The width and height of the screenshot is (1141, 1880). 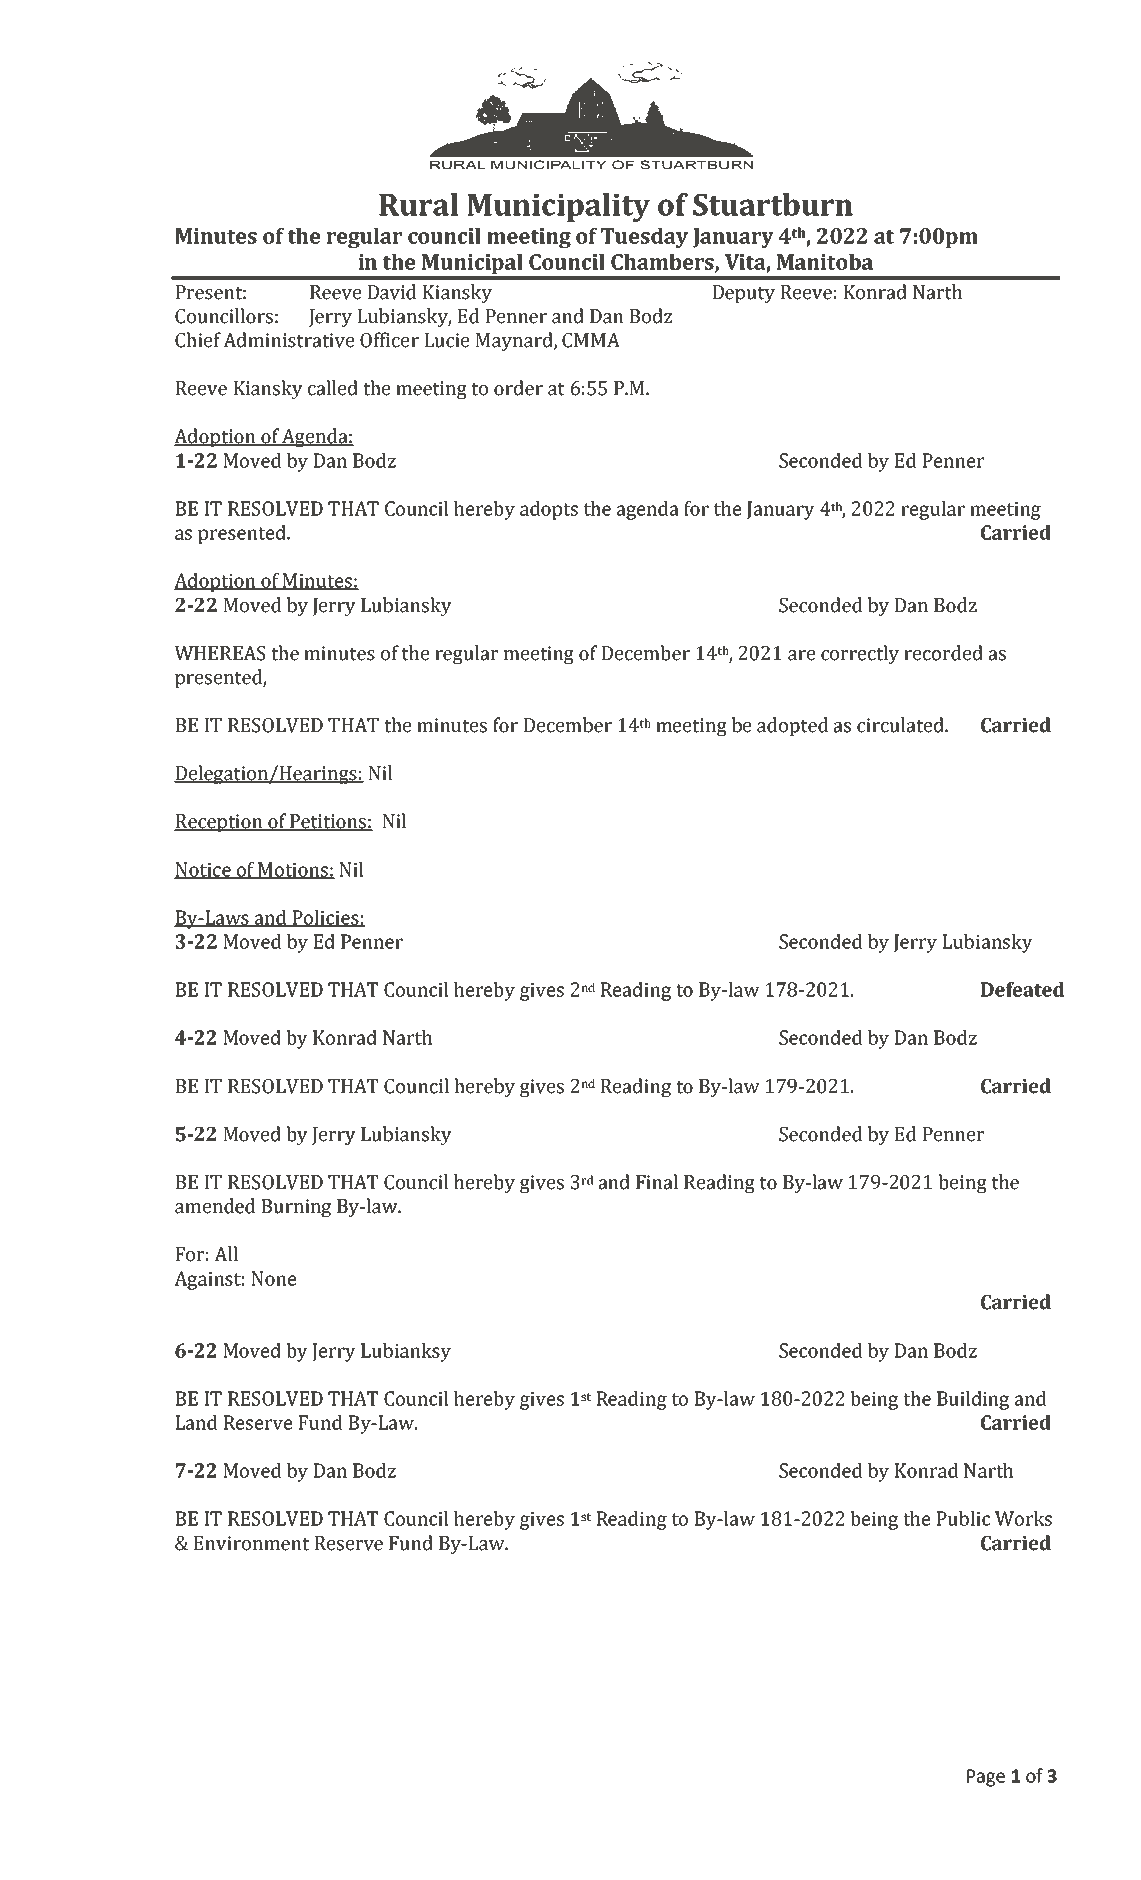 What do you see at coordinates (251, 1543) in the screenshot?
I see `Environment` at bounding box center [251, 1543].
